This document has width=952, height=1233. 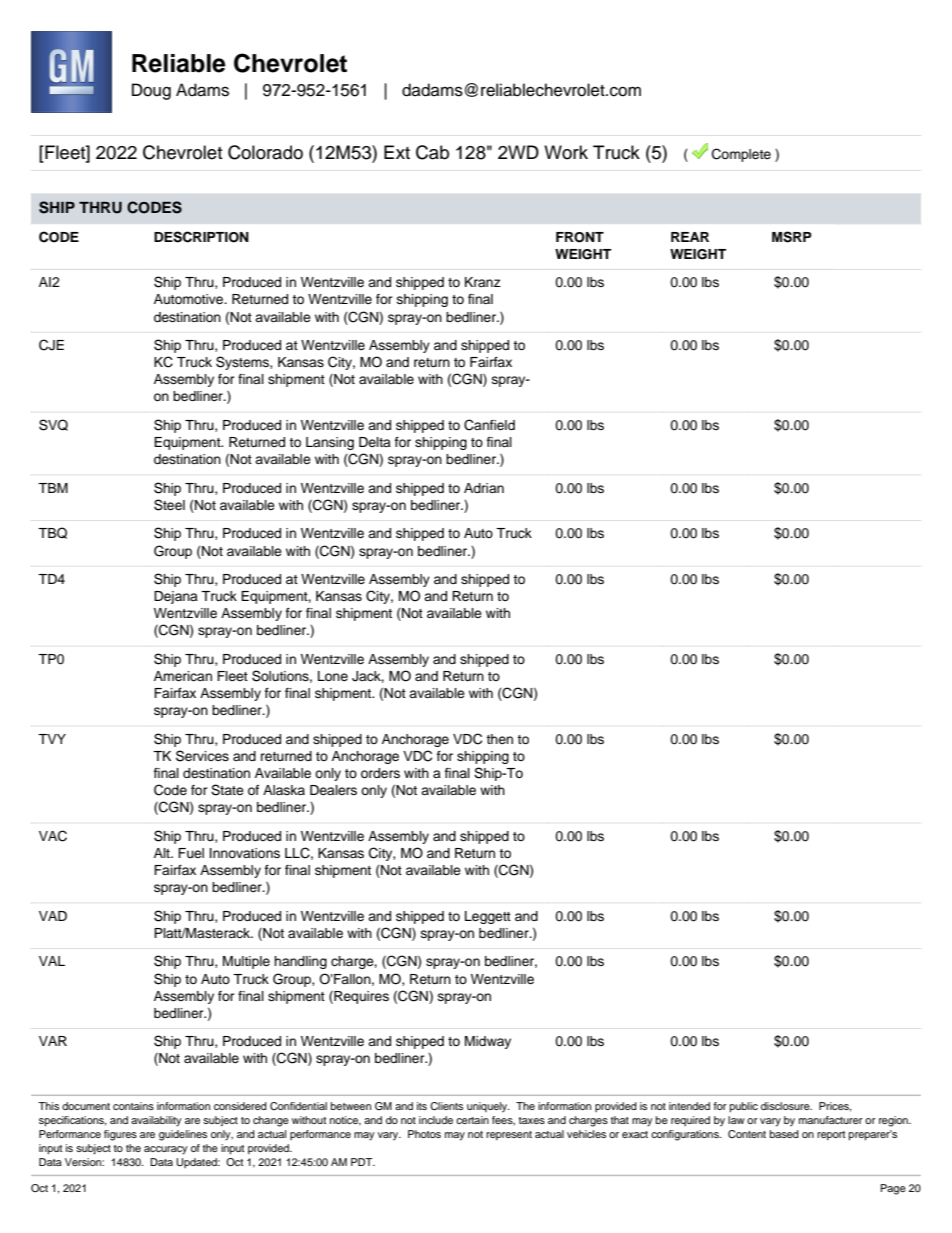 What do you see at coordinates (183, 676) in the document?
I see `American` at bounding box center [183, 676].
